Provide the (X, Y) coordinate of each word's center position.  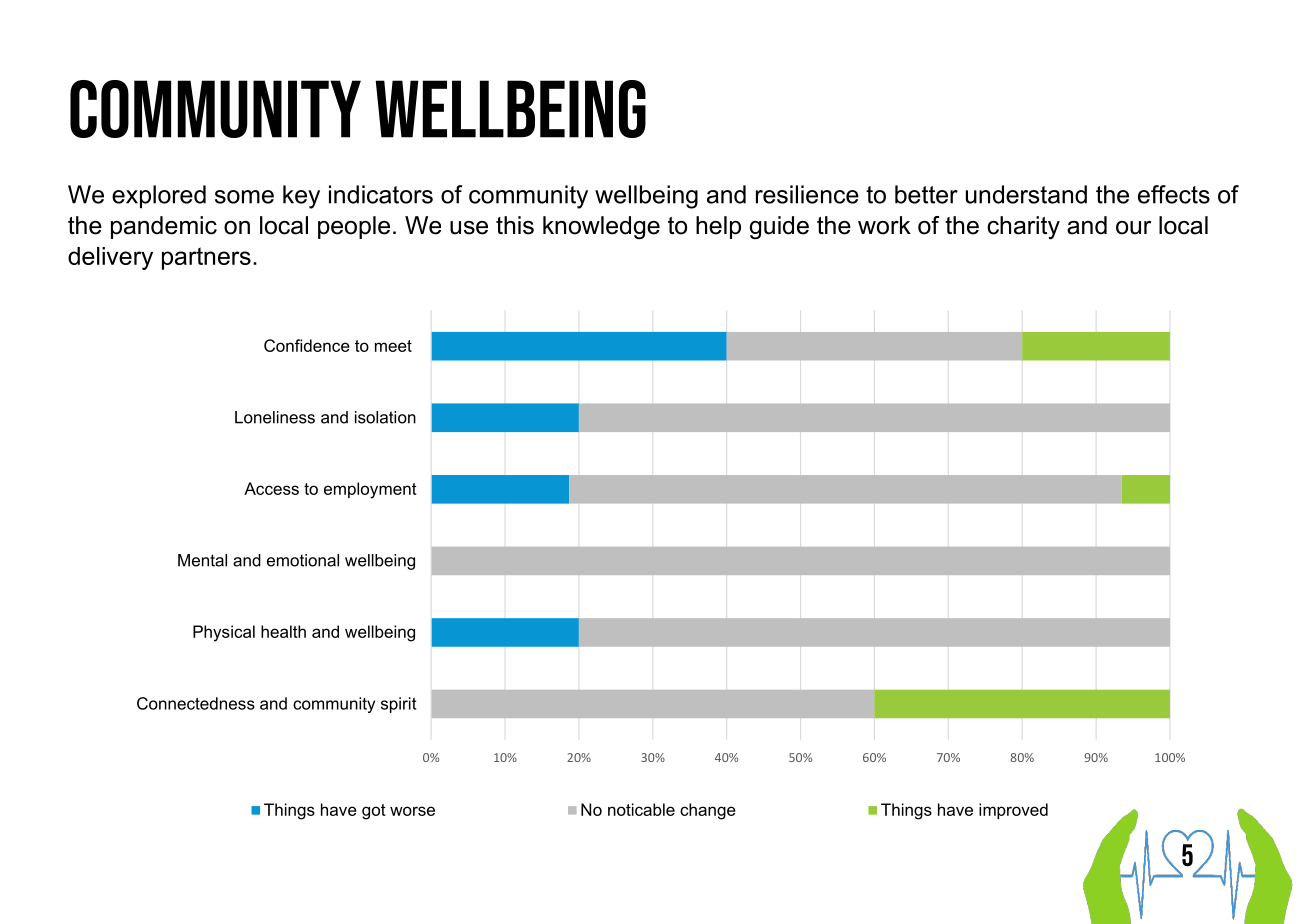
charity (1023, 228)
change (708, 811)
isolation (385, 417)
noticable (641, 809)
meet (393, 346)
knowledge (601, 228)
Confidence (307, 345)
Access (271, 488)
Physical (224, 633)
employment (370, 490)
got (374, 812)
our (1133, 228)
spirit (398, 705)
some (244, 197)
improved (1013, 811)
